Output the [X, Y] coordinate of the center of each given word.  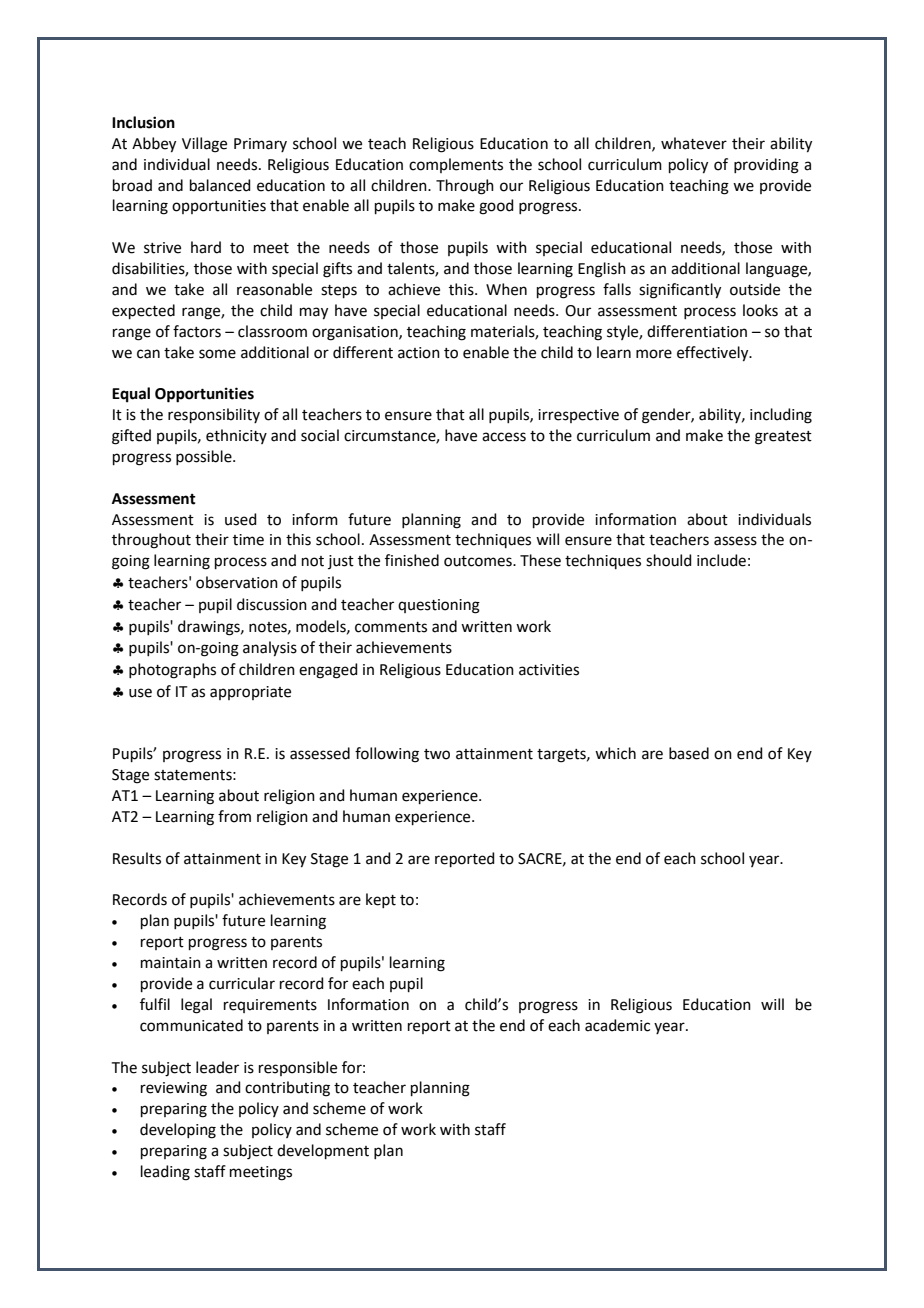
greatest [783, 438]
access [504, 437]
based [689, 753]
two [437, 754]
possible [205, 457]
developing [178, 1131]
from [234, 816]
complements [456, 165]
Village [204, 145]
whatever [694, 143]
